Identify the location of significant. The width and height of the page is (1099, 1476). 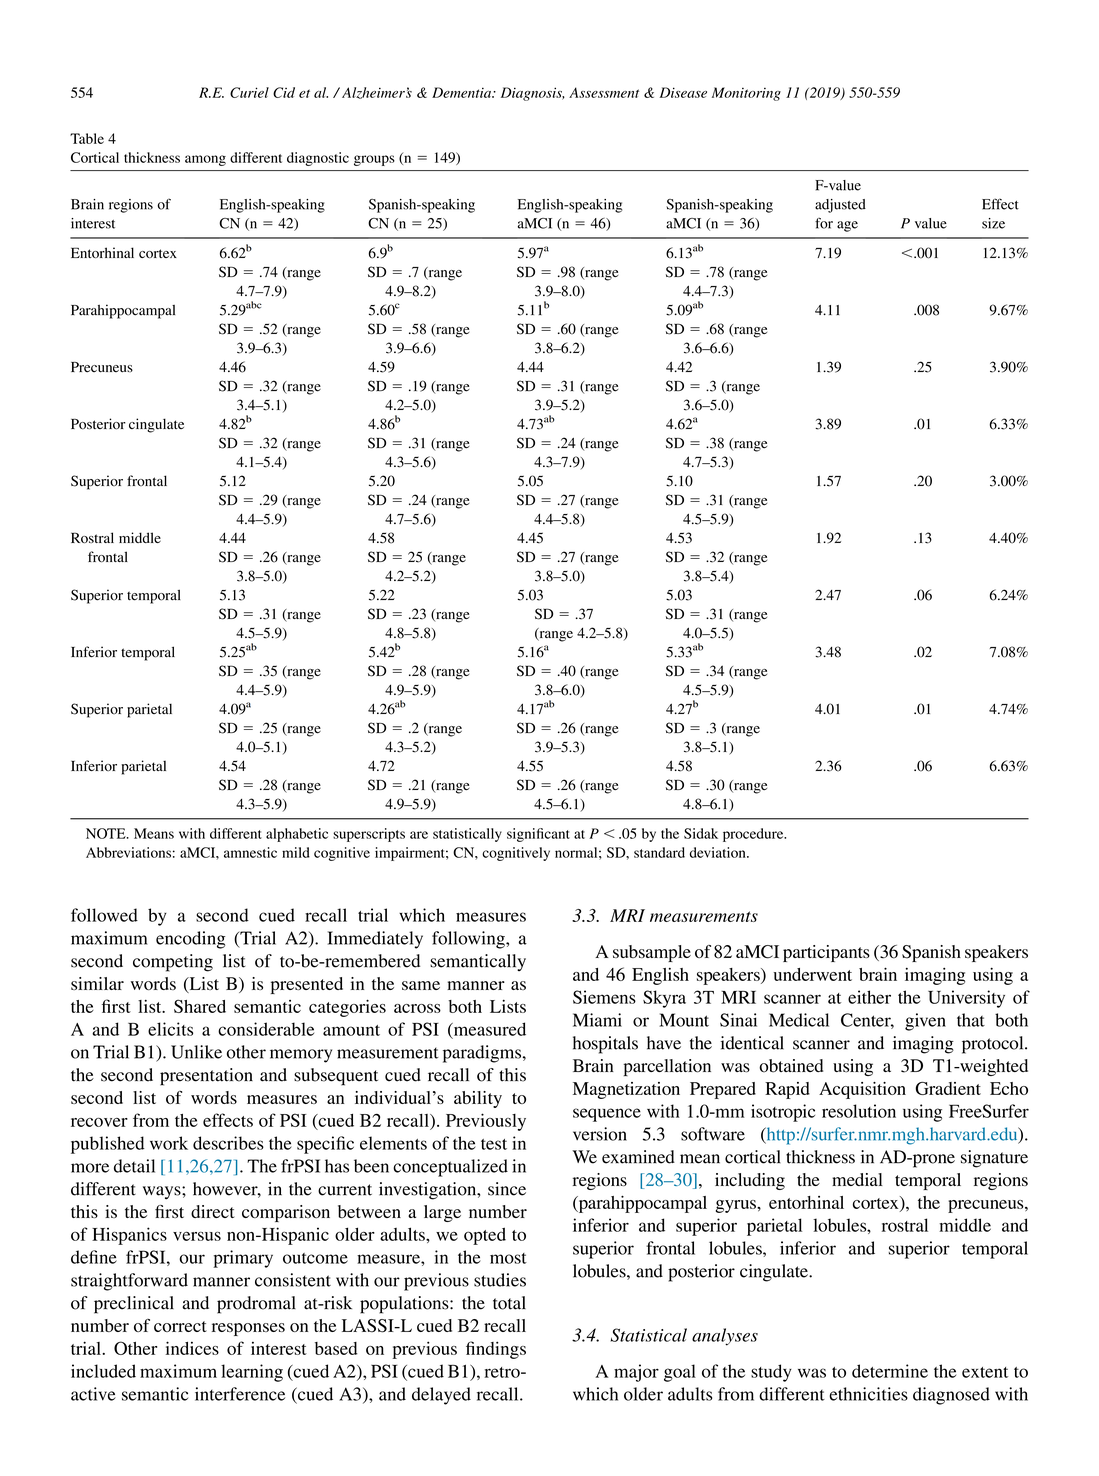
(538, 835).
